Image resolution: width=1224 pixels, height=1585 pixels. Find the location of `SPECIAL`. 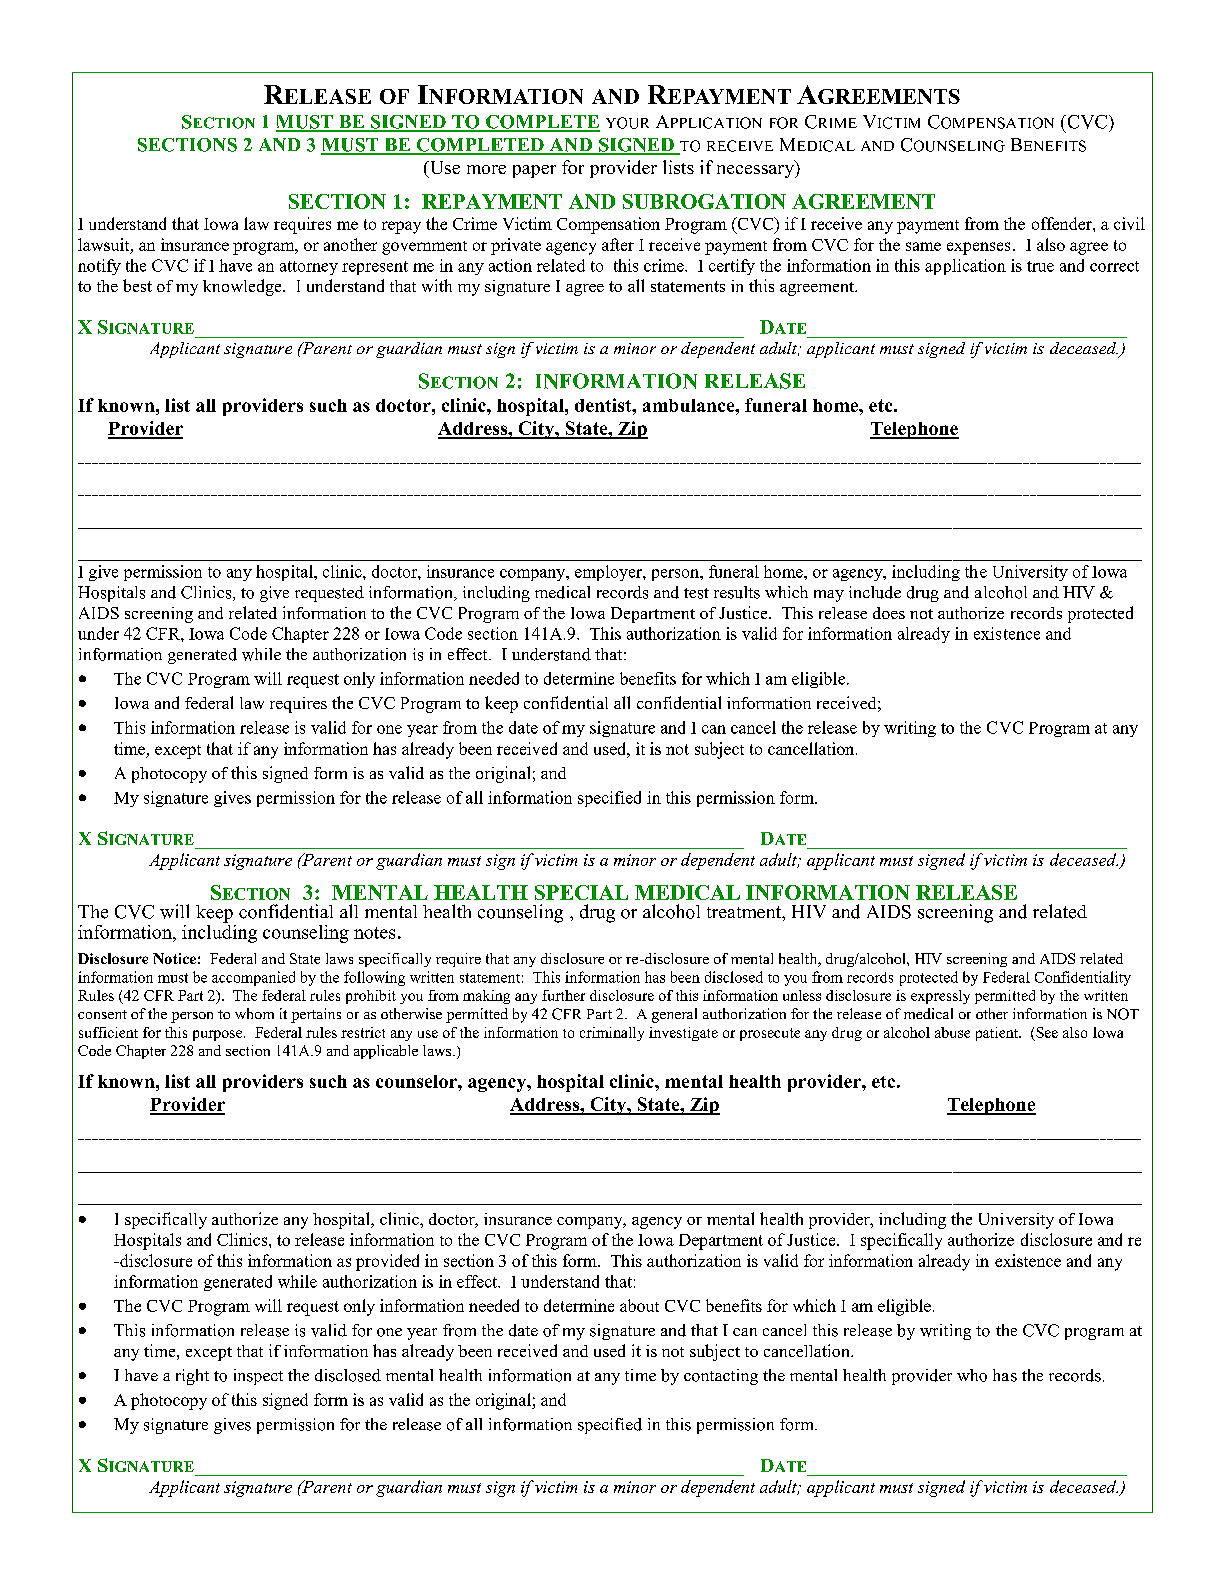

SPECIAL is located at coordinates (581, 892).
